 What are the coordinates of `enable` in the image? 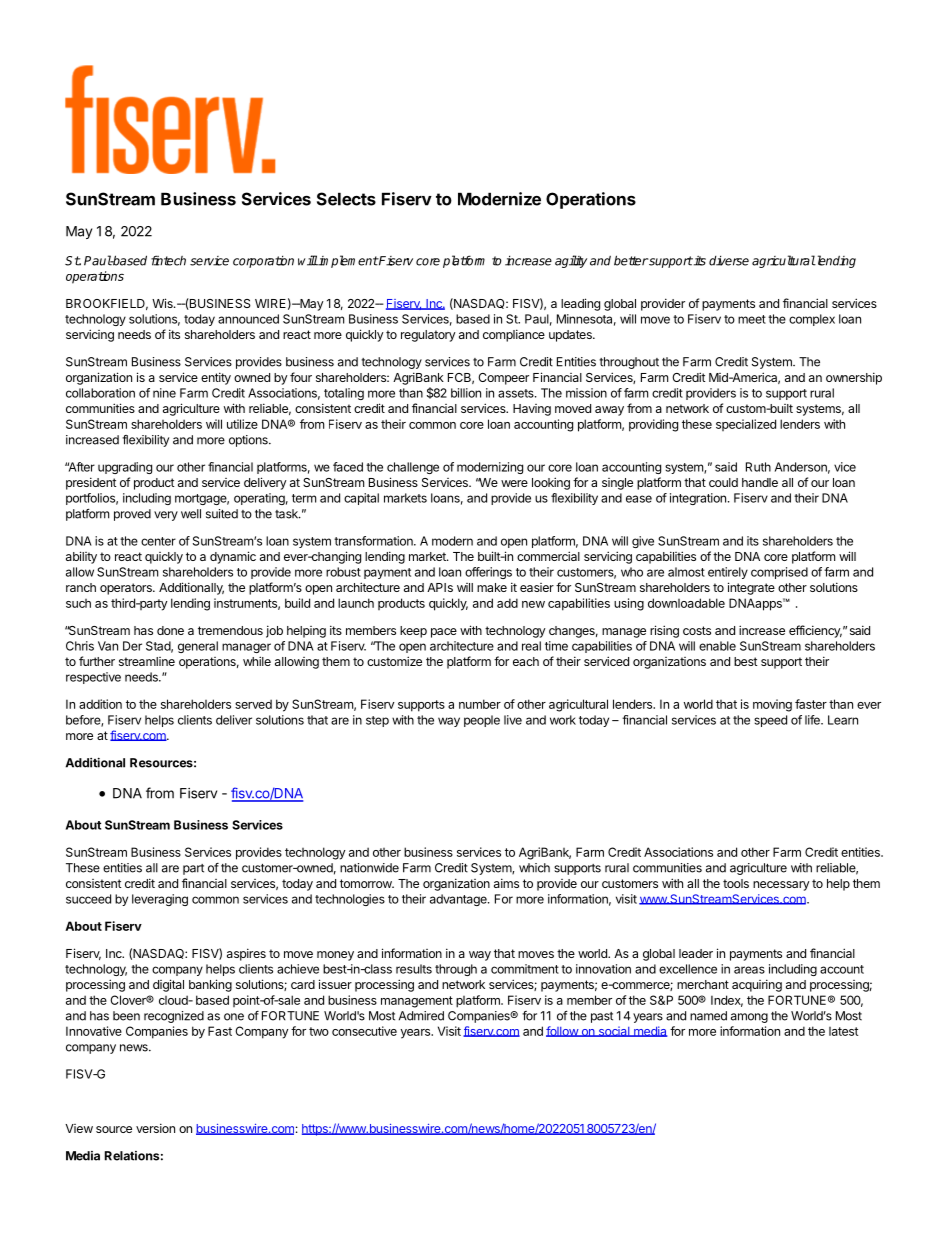 It's located at (717, 646).
